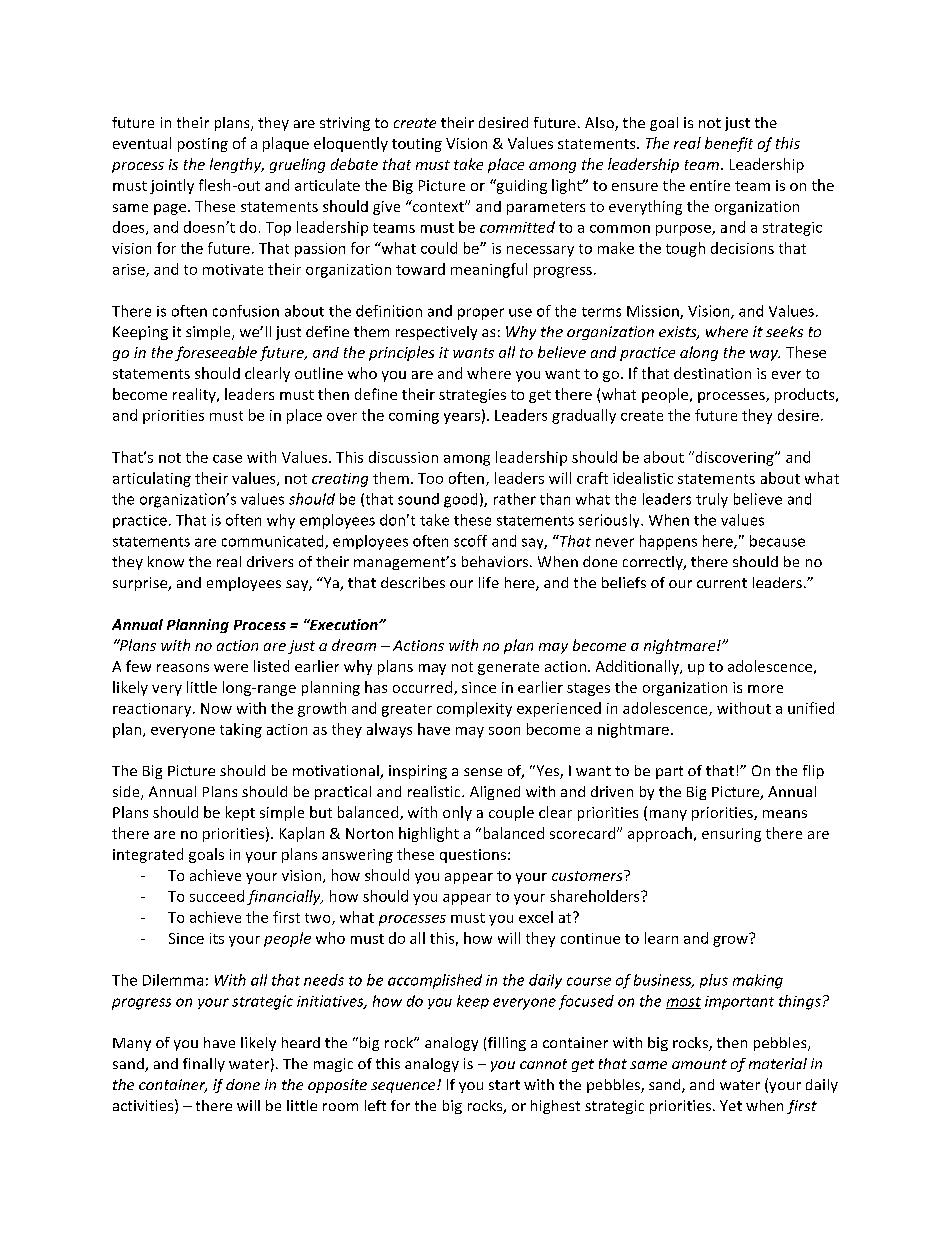 The width and height of the screenshot is (952, 1233). I want to click on were, so click(231, 668).
